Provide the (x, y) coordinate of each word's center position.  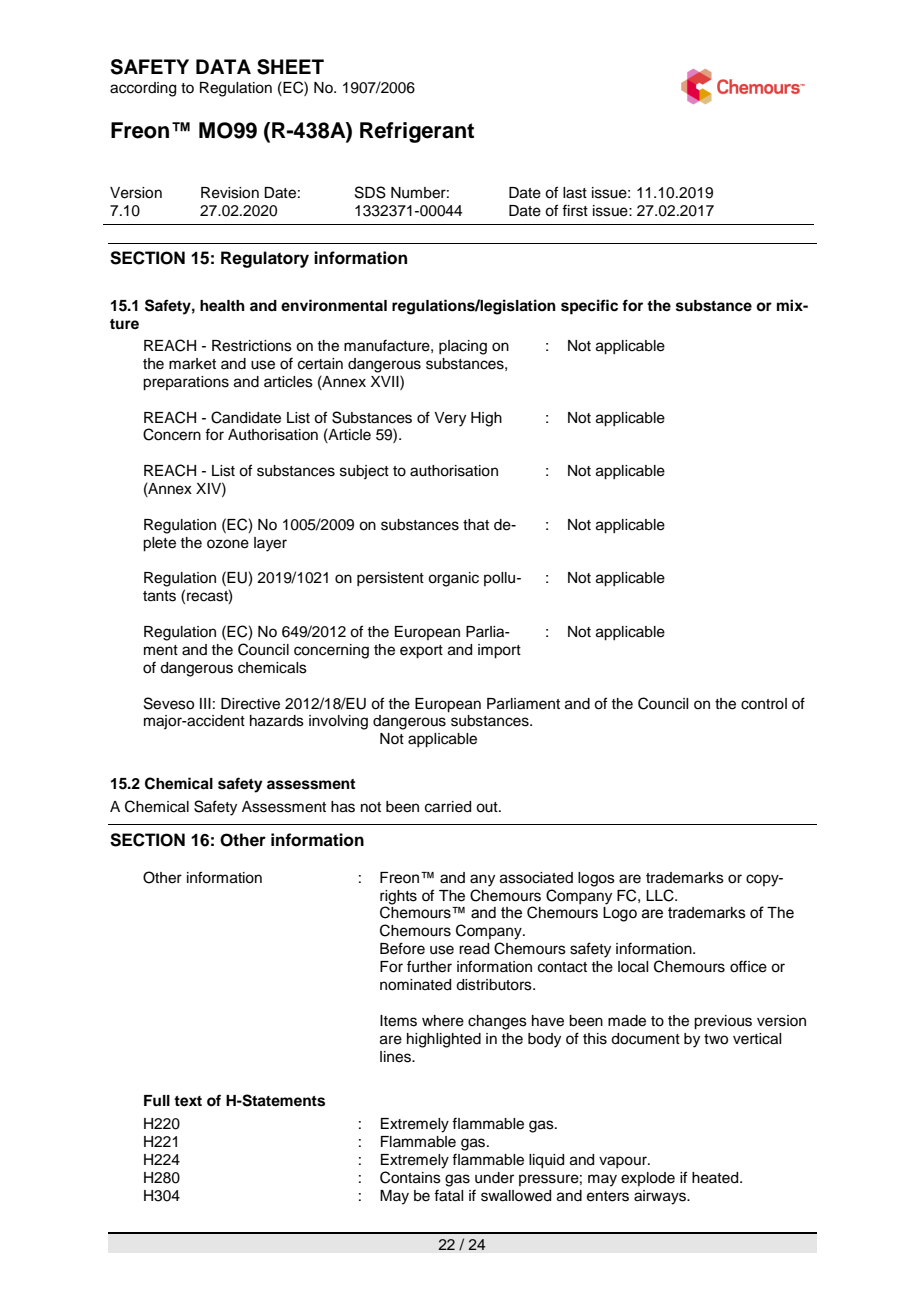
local (633, 967)
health (222, 306)
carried (448, 807)
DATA (223, 66)
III (205, 703)
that (476, 525)
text (188, 1101)
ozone (228, 544)
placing (463, 347)
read (474, 949)
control (764, 704)
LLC (661, 895)
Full (157, 1100)
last (575, 193)
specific (589, 307)
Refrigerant (417, 132)
